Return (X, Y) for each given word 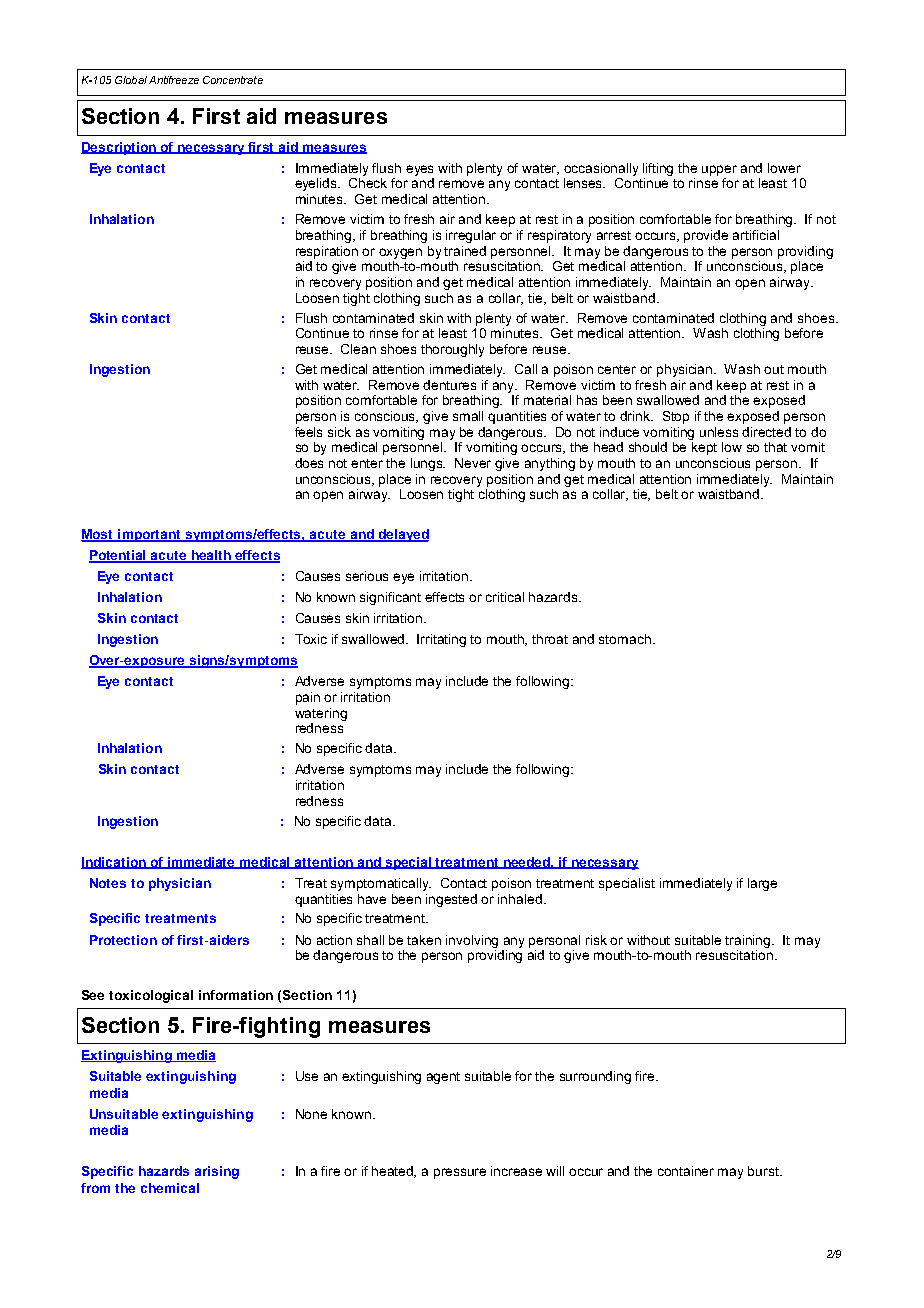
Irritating (441, 640)
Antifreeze (174, 80)
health (211, 556)
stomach (625, 639)
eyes (419, 170)
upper (719, 170)
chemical (170, 1188)
